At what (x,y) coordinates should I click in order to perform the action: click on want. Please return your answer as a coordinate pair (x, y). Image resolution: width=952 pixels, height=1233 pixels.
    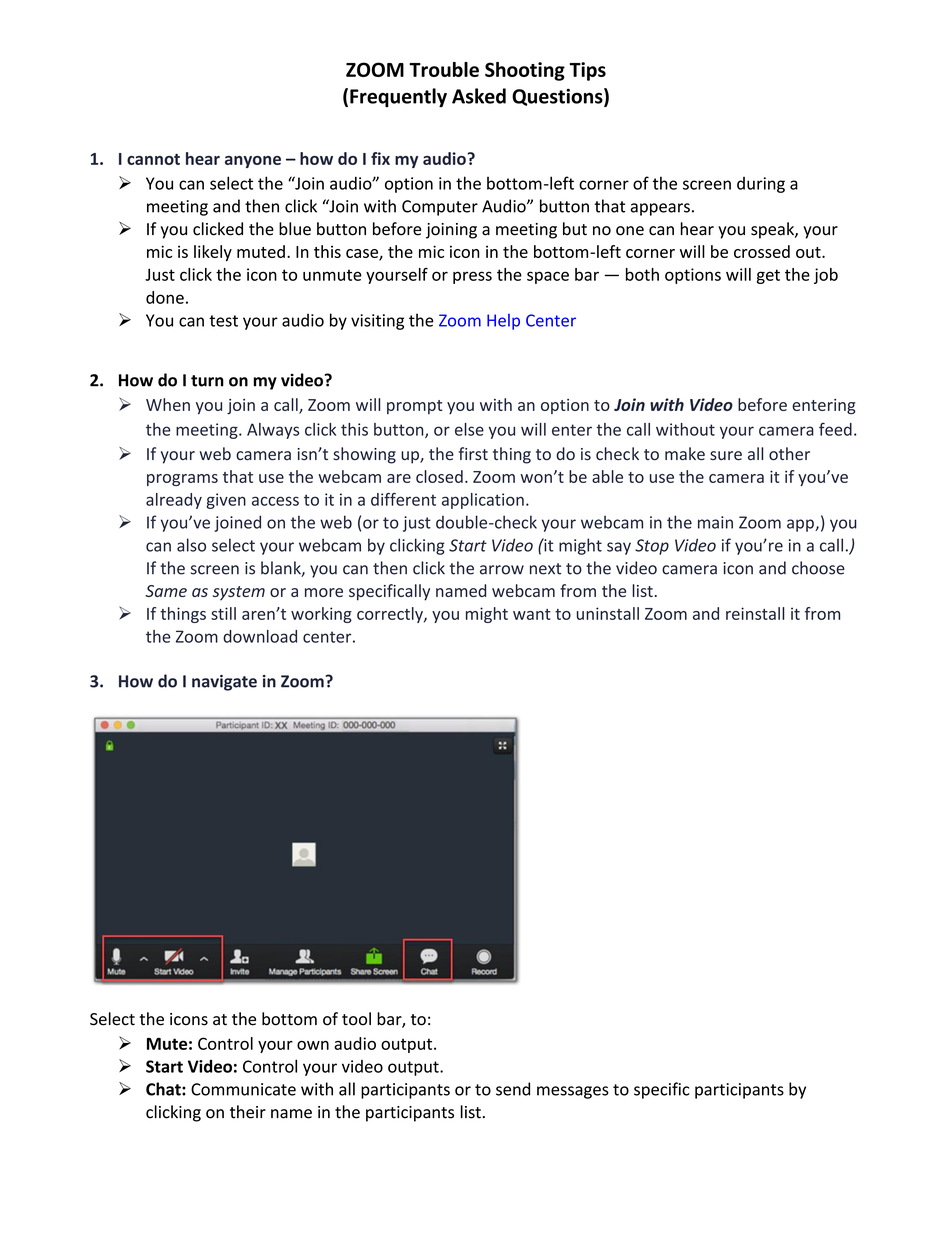
    Looking at the image, I should click on (532, 614).
